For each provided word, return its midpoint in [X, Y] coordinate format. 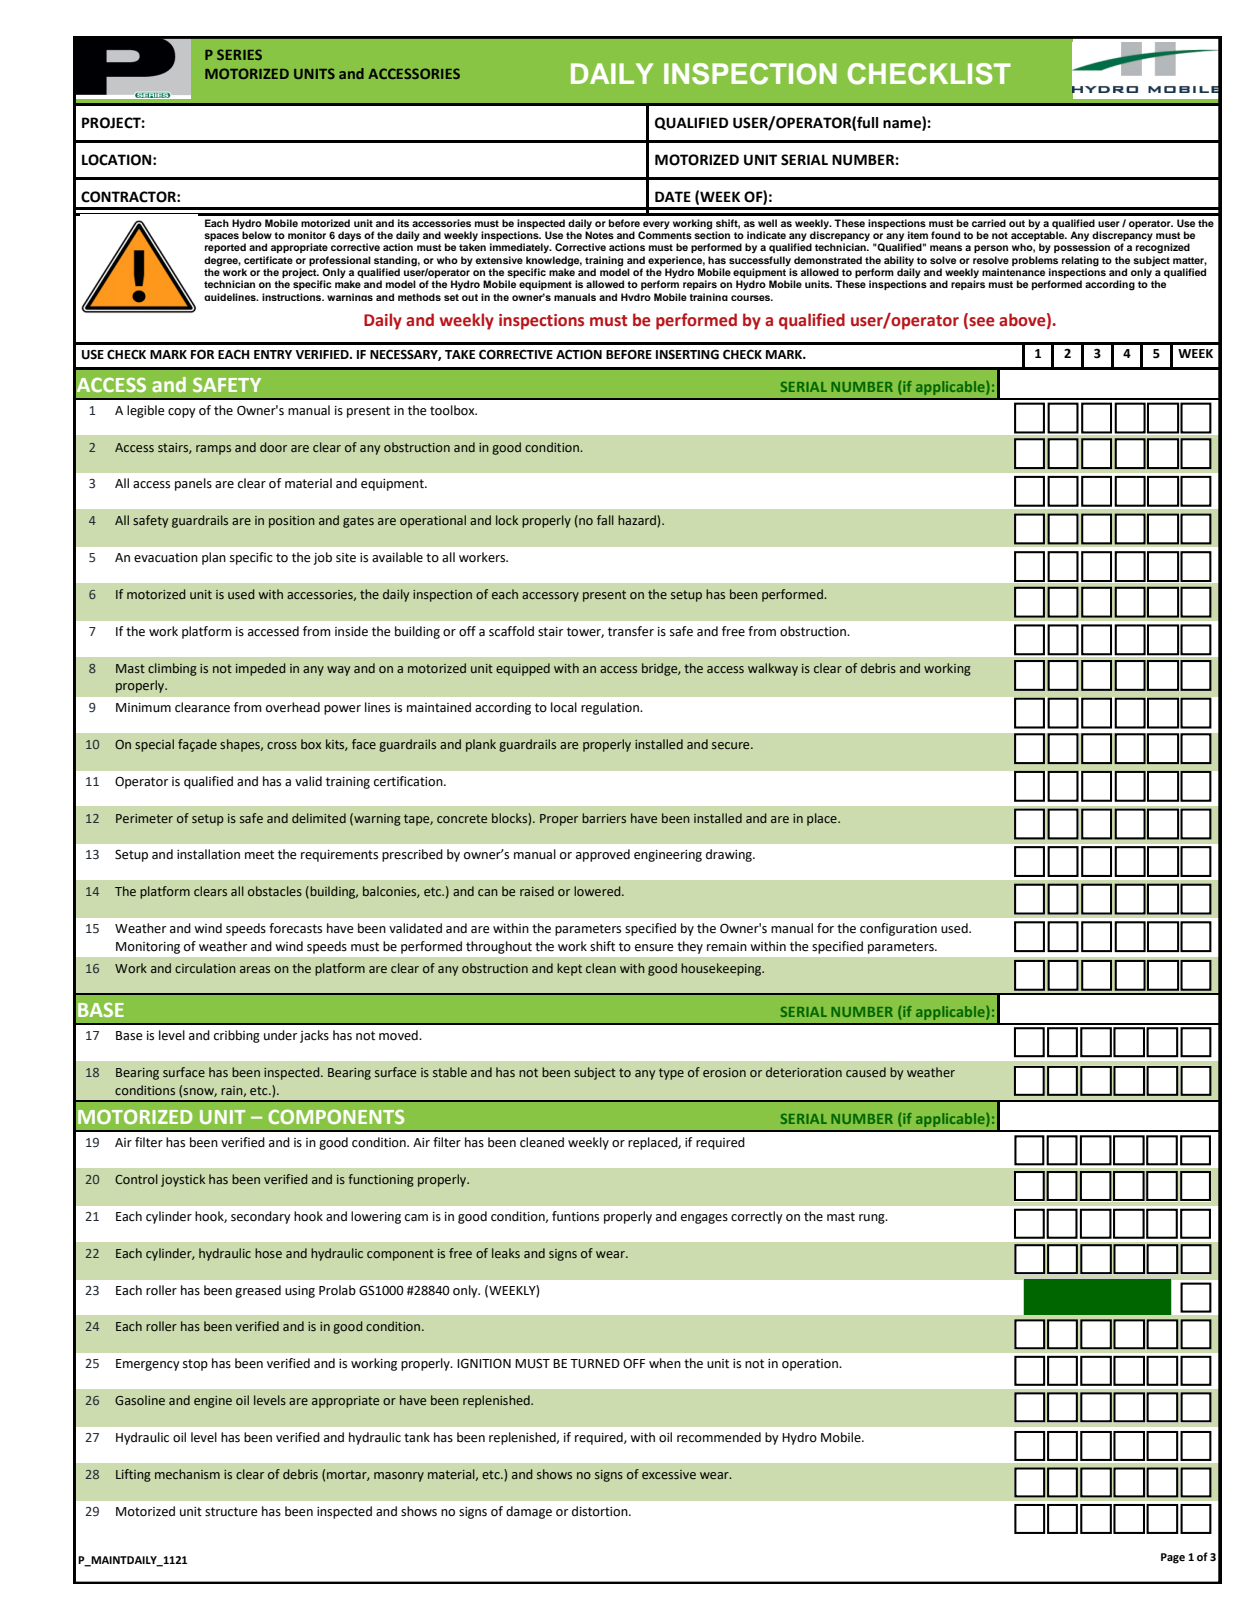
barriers [604, 818]
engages [704, 1219]
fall [605, 520]
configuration [898, 929]
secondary [261, 1217]
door [273, 447]
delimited [319, 818]
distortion [601, 1511]
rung [873, 1219]
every [656, 225]
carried [989, 223]
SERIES [239, 54]
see [981, 323]
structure [231, 1512]
